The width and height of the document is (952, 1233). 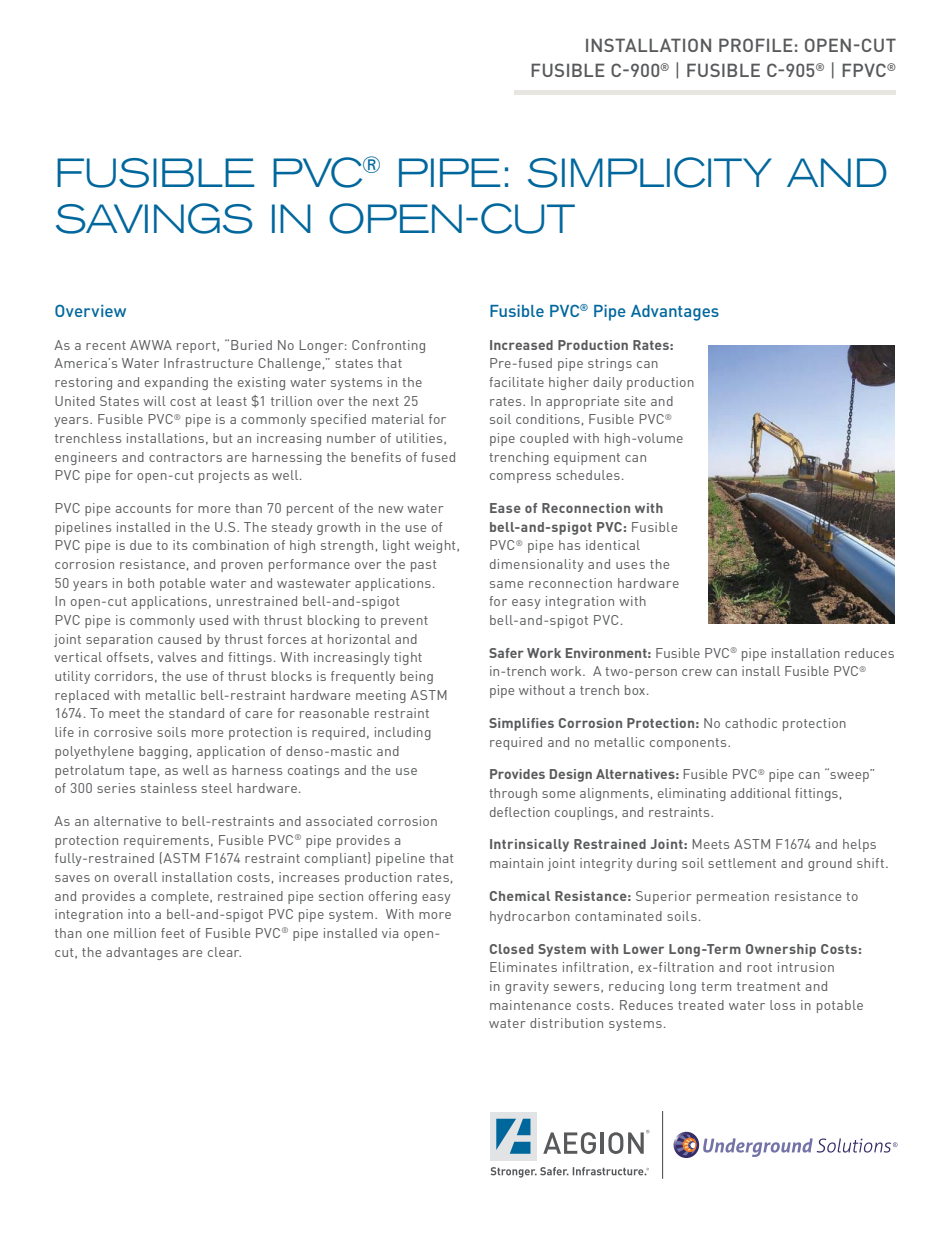 What do you see at coordinates (388, 346) in the document?
I see `Confronting` at bounding box center [388, 346].
